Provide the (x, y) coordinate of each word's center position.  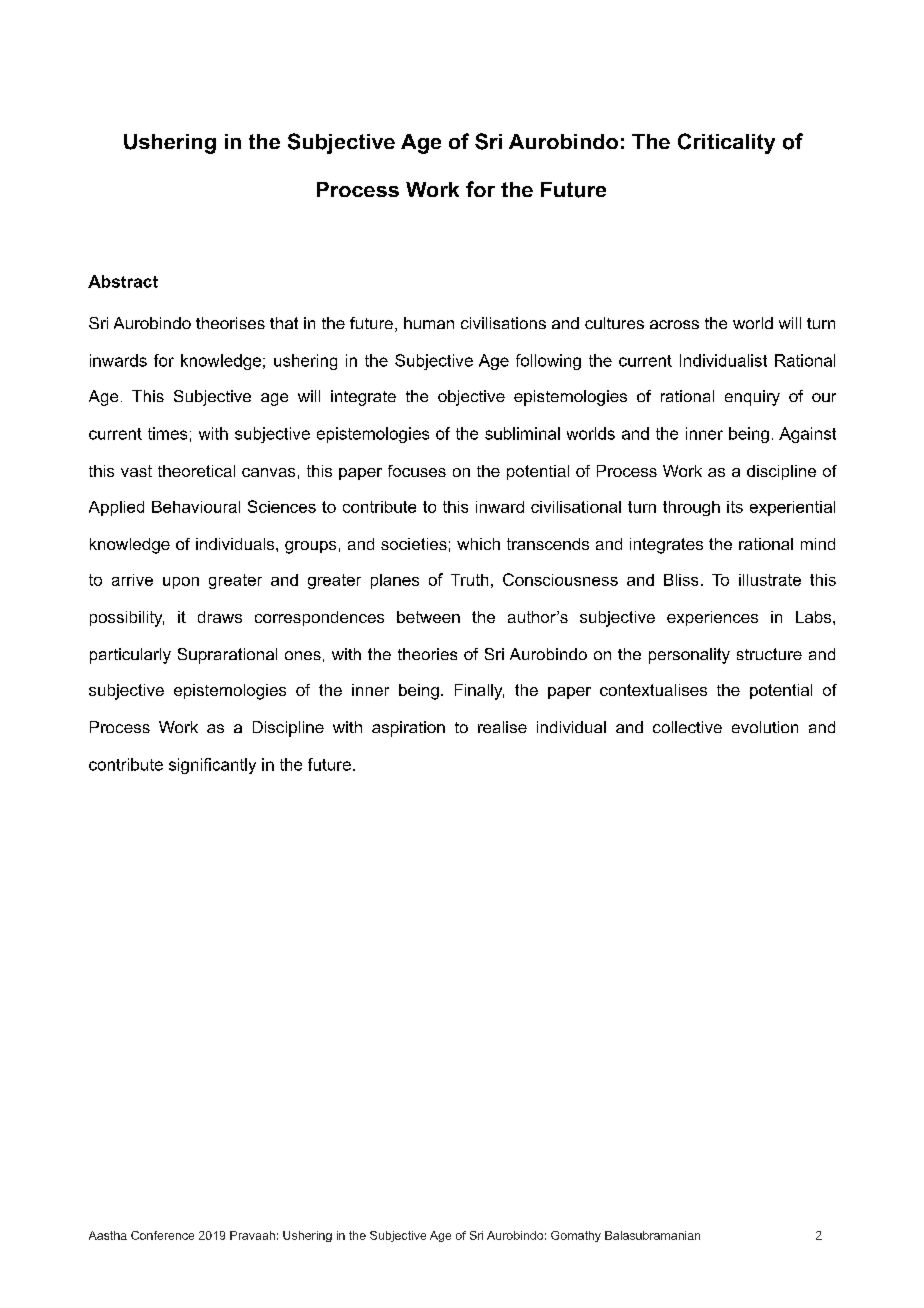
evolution (765, 727)
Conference (162, 1235)
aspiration (408, 729)
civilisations (503, 323)
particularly (130, 656)
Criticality (726, 143)
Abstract (123, 281)
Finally (479, 692)
